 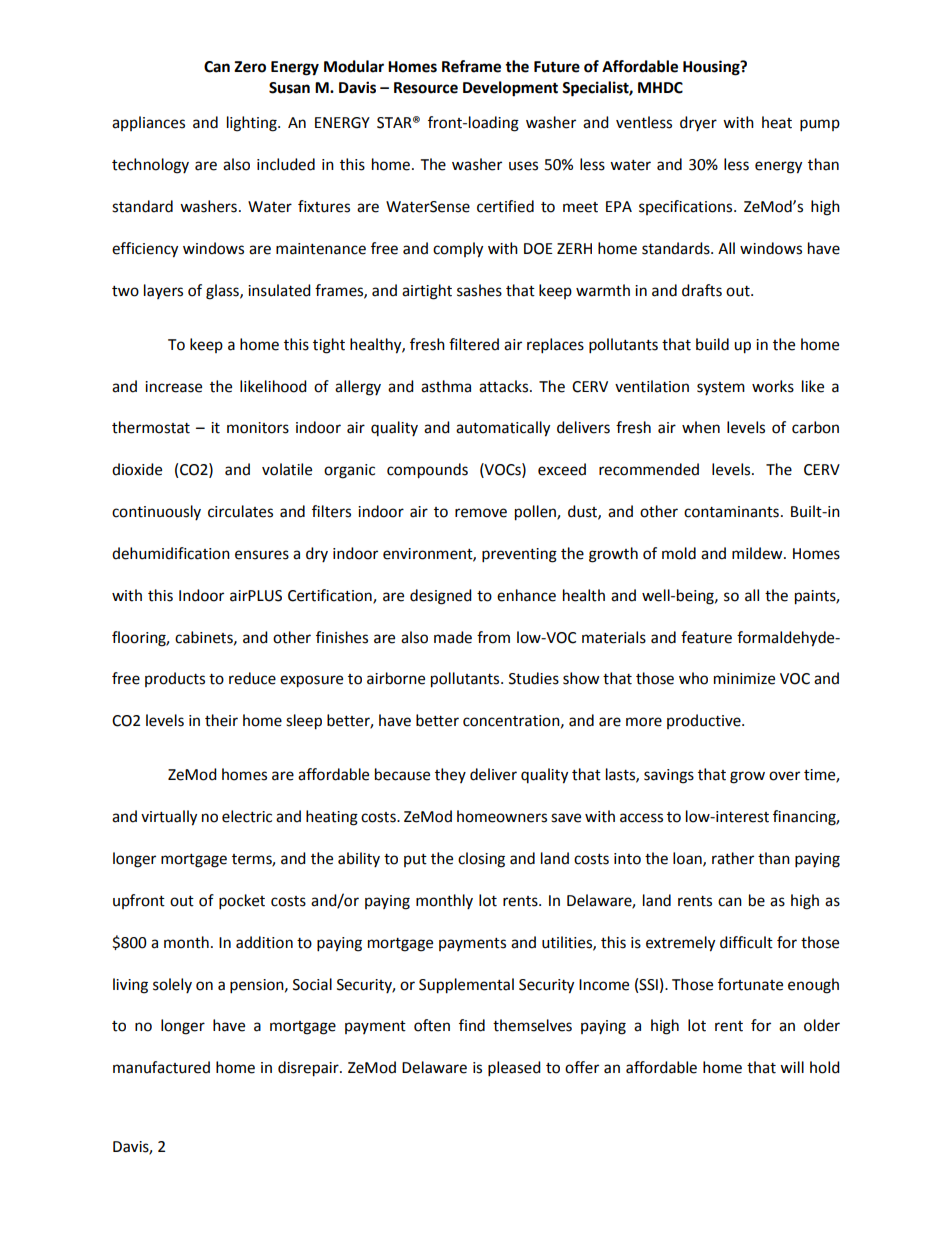 What do you see at coordinates (472, 1025) in the page?
I see `find` at bounding box center [472, 1025].
